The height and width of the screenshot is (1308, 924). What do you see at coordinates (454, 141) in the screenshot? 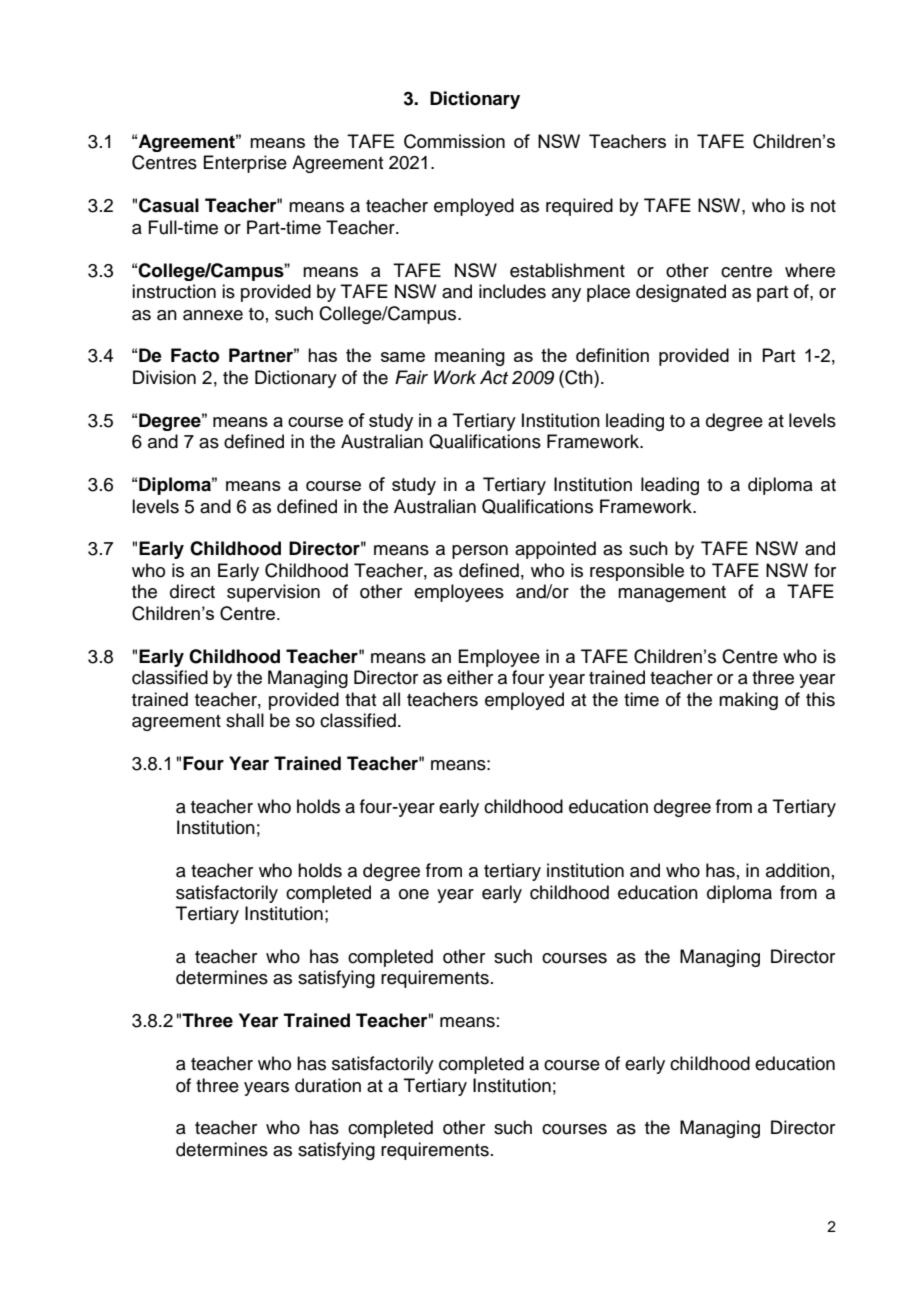
I see `Commission` at bounding box center [454, 141].
